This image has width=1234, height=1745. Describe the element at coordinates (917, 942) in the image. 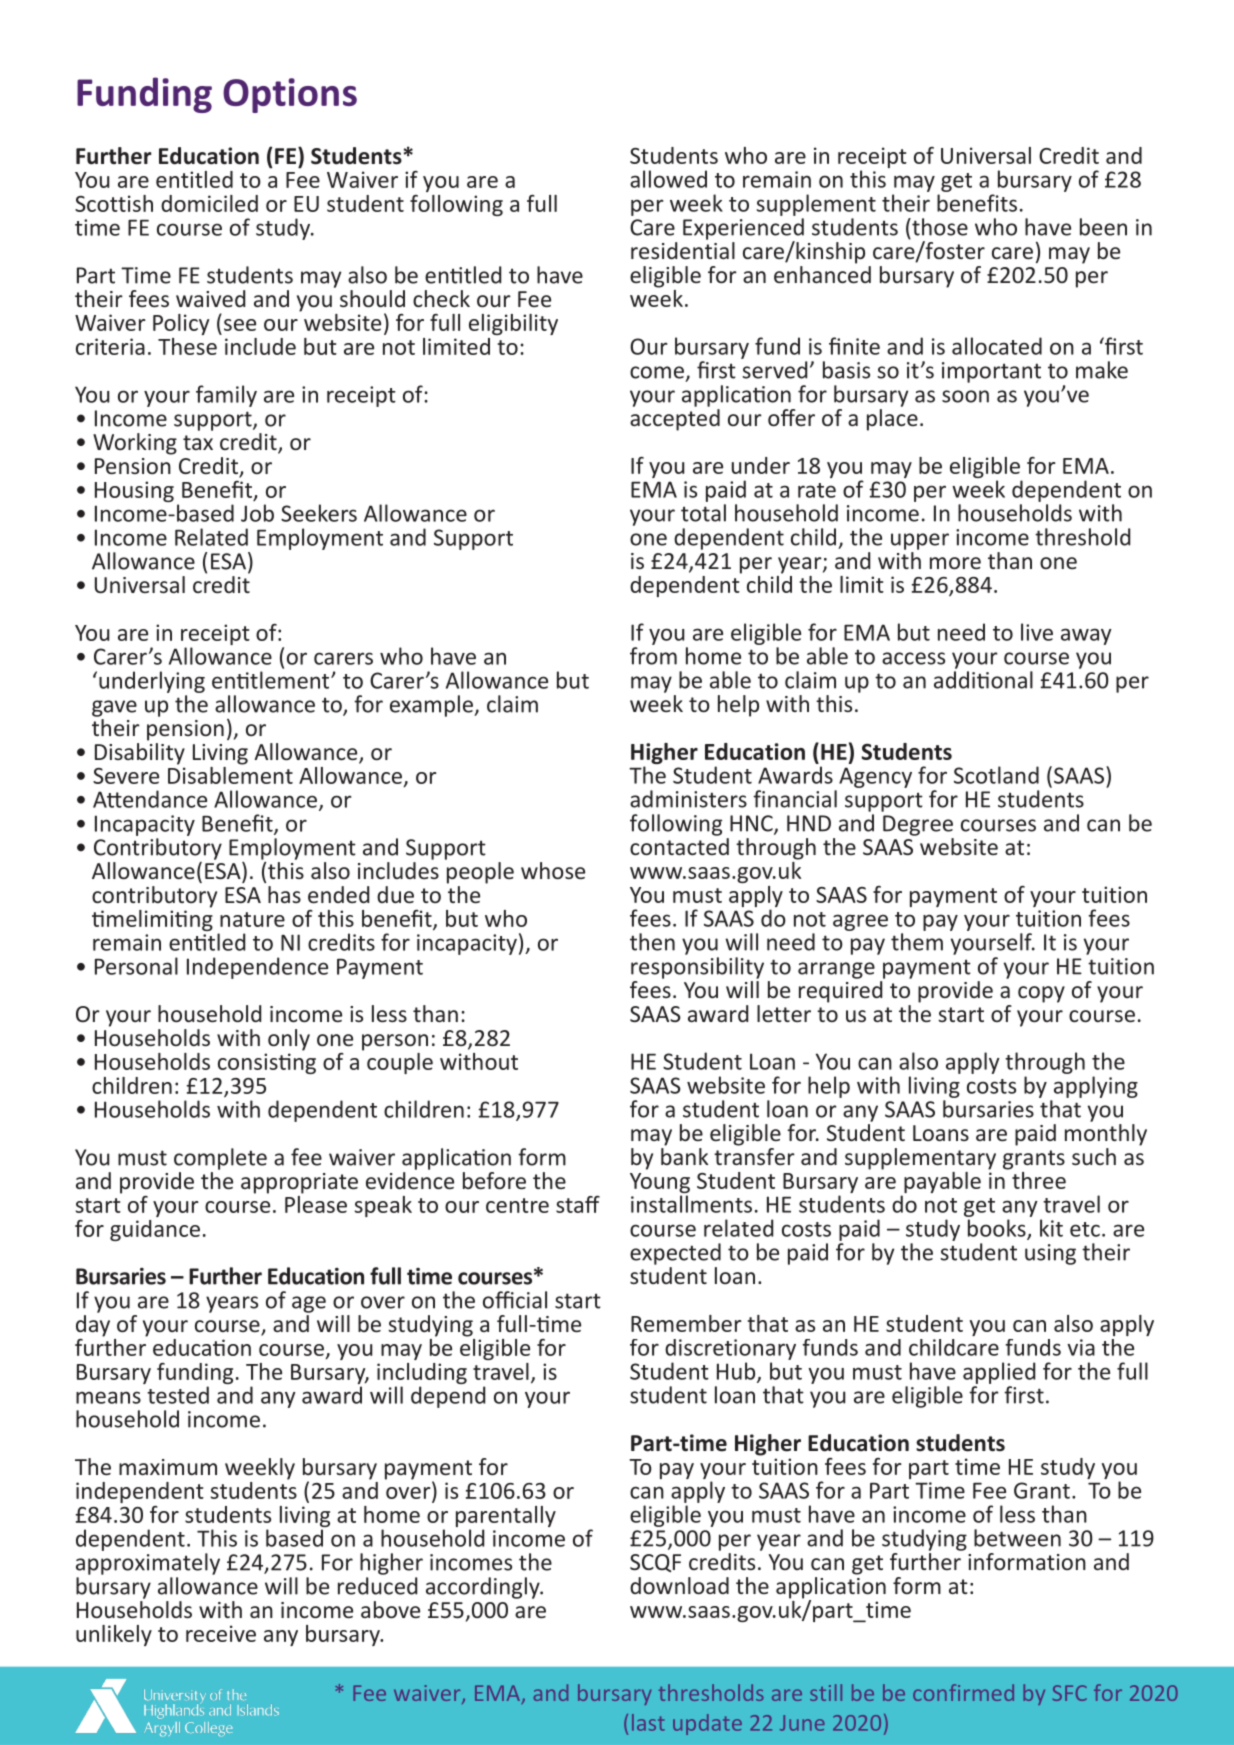

I see `them` at that location.
